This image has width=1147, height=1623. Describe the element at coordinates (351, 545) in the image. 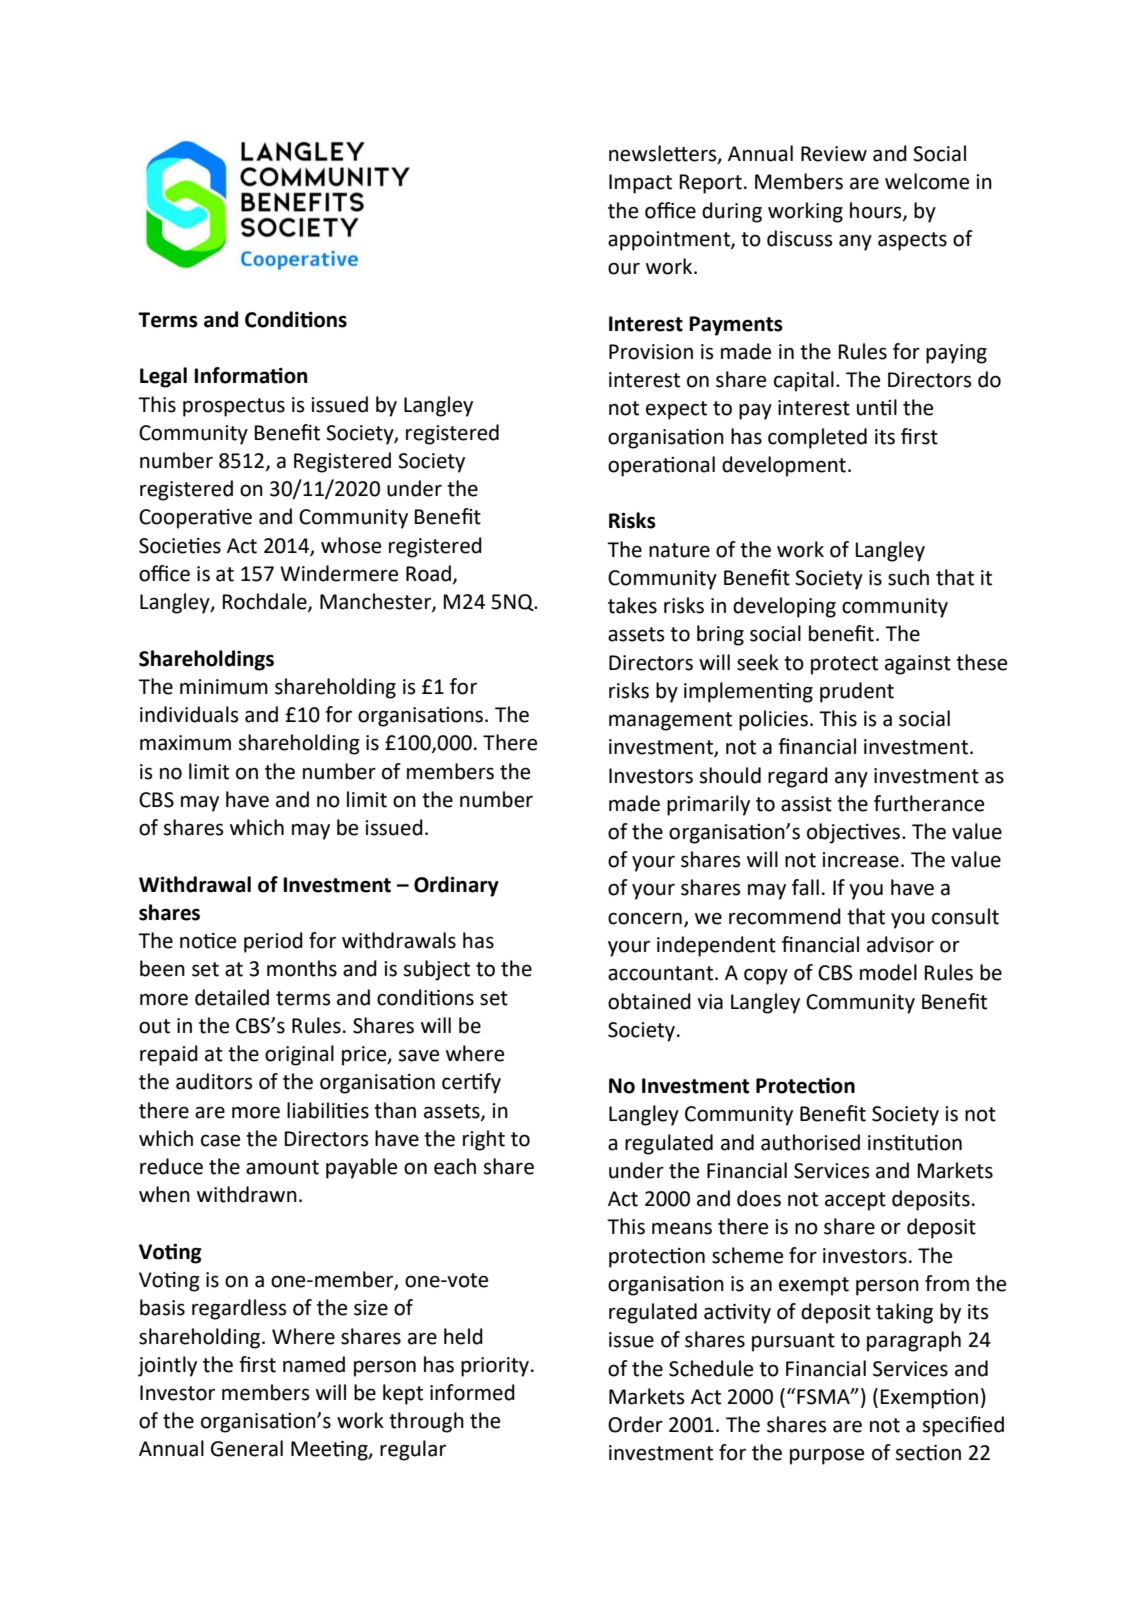

I see `whose` at that location.
